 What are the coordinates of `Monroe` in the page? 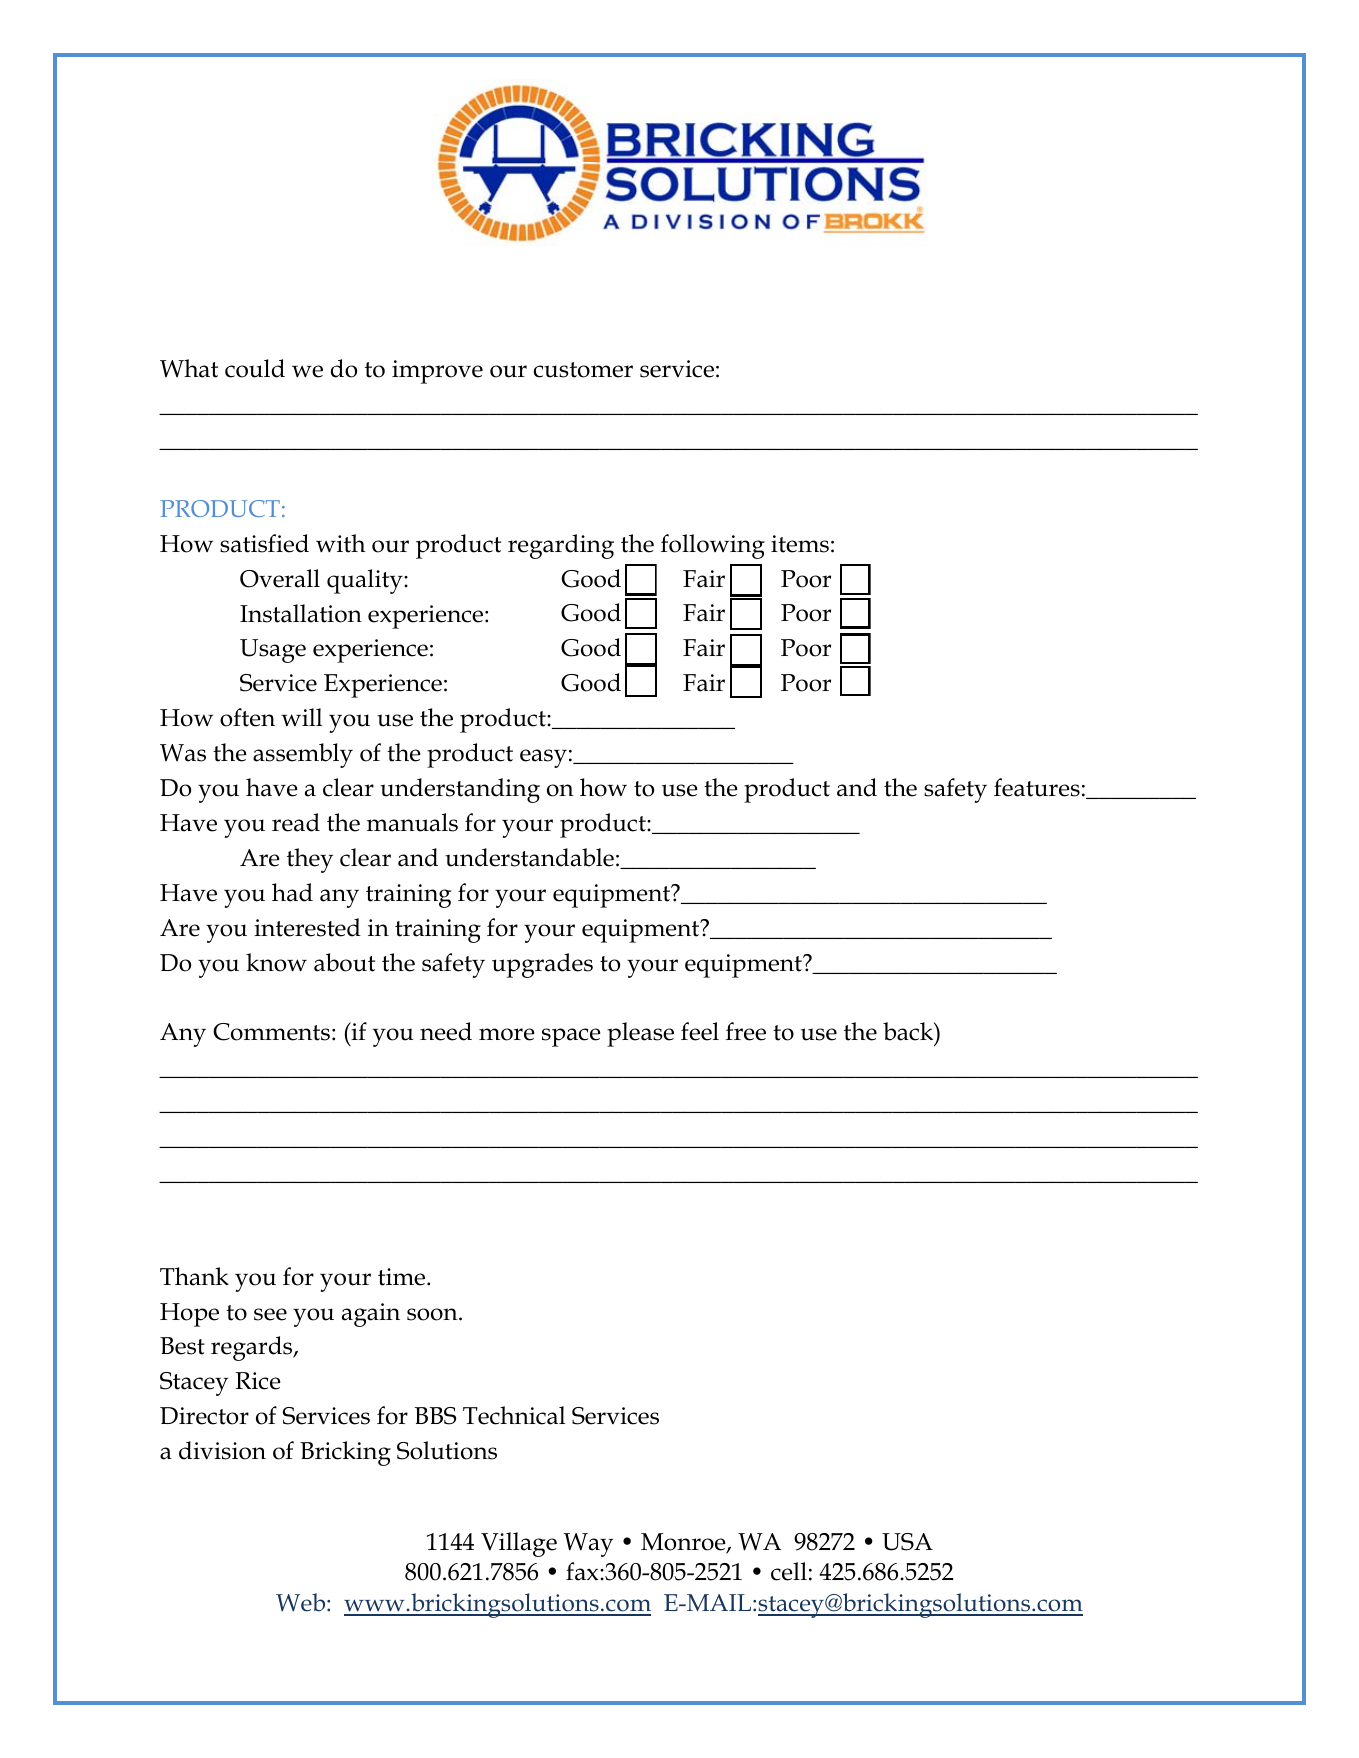 It's located at (684, 1543).
